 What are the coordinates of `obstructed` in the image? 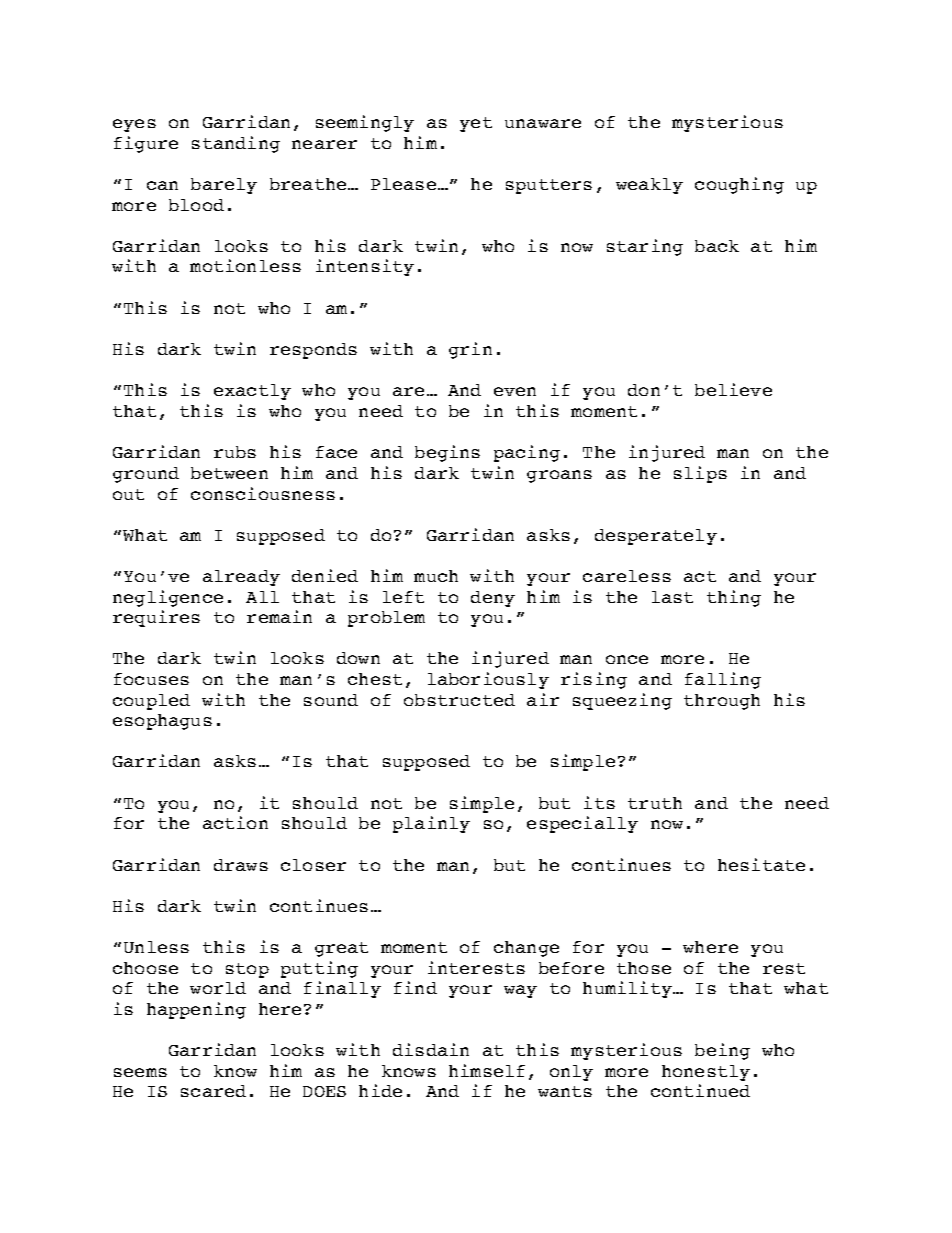 It's located at (459, 700).
